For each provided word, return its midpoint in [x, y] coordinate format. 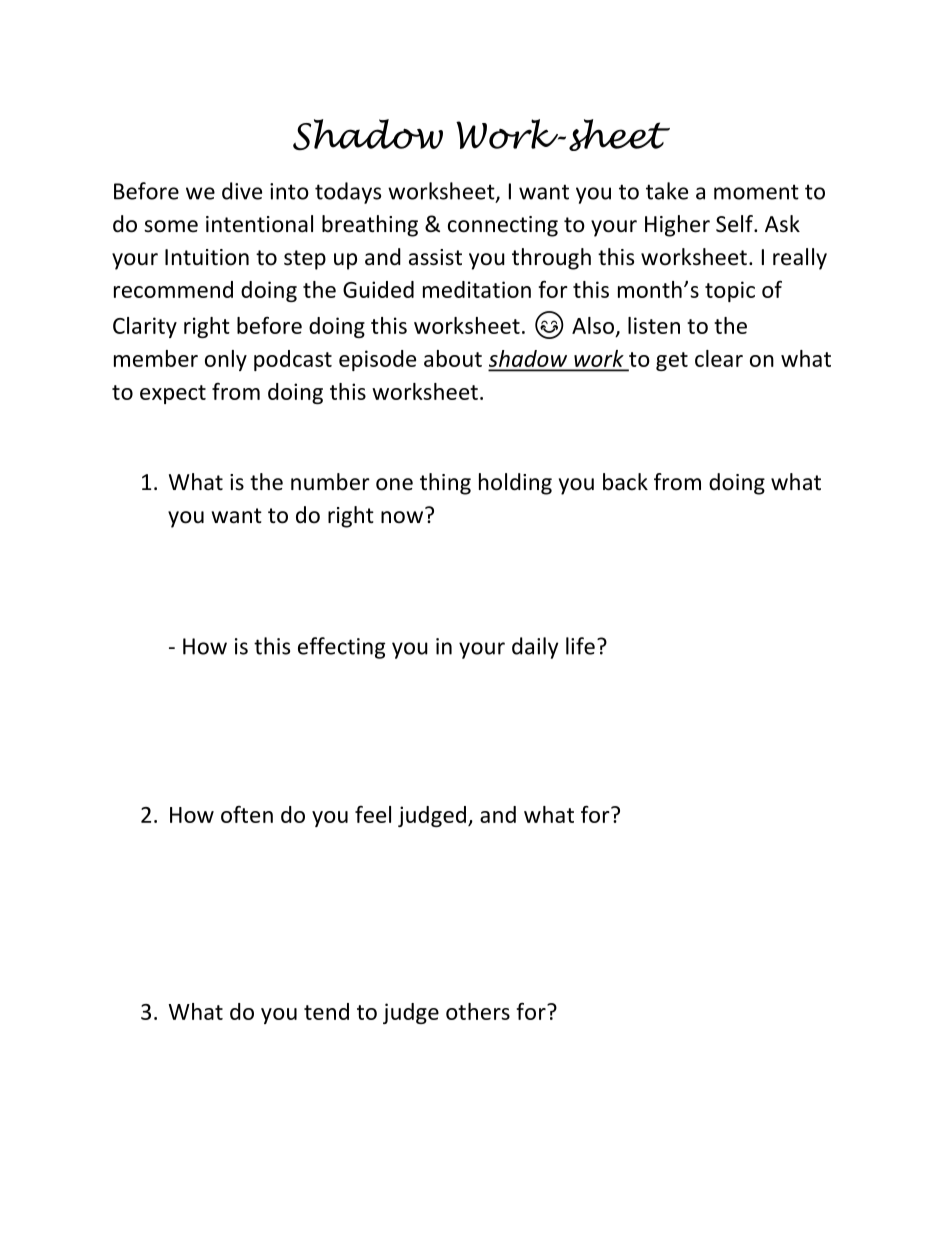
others [478, 1011]
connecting [503, 226]
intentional [259, 224]
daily [535, 648]
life [580, 646]
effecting [341, 648]
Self [735, 224]
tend [326, 1011]
